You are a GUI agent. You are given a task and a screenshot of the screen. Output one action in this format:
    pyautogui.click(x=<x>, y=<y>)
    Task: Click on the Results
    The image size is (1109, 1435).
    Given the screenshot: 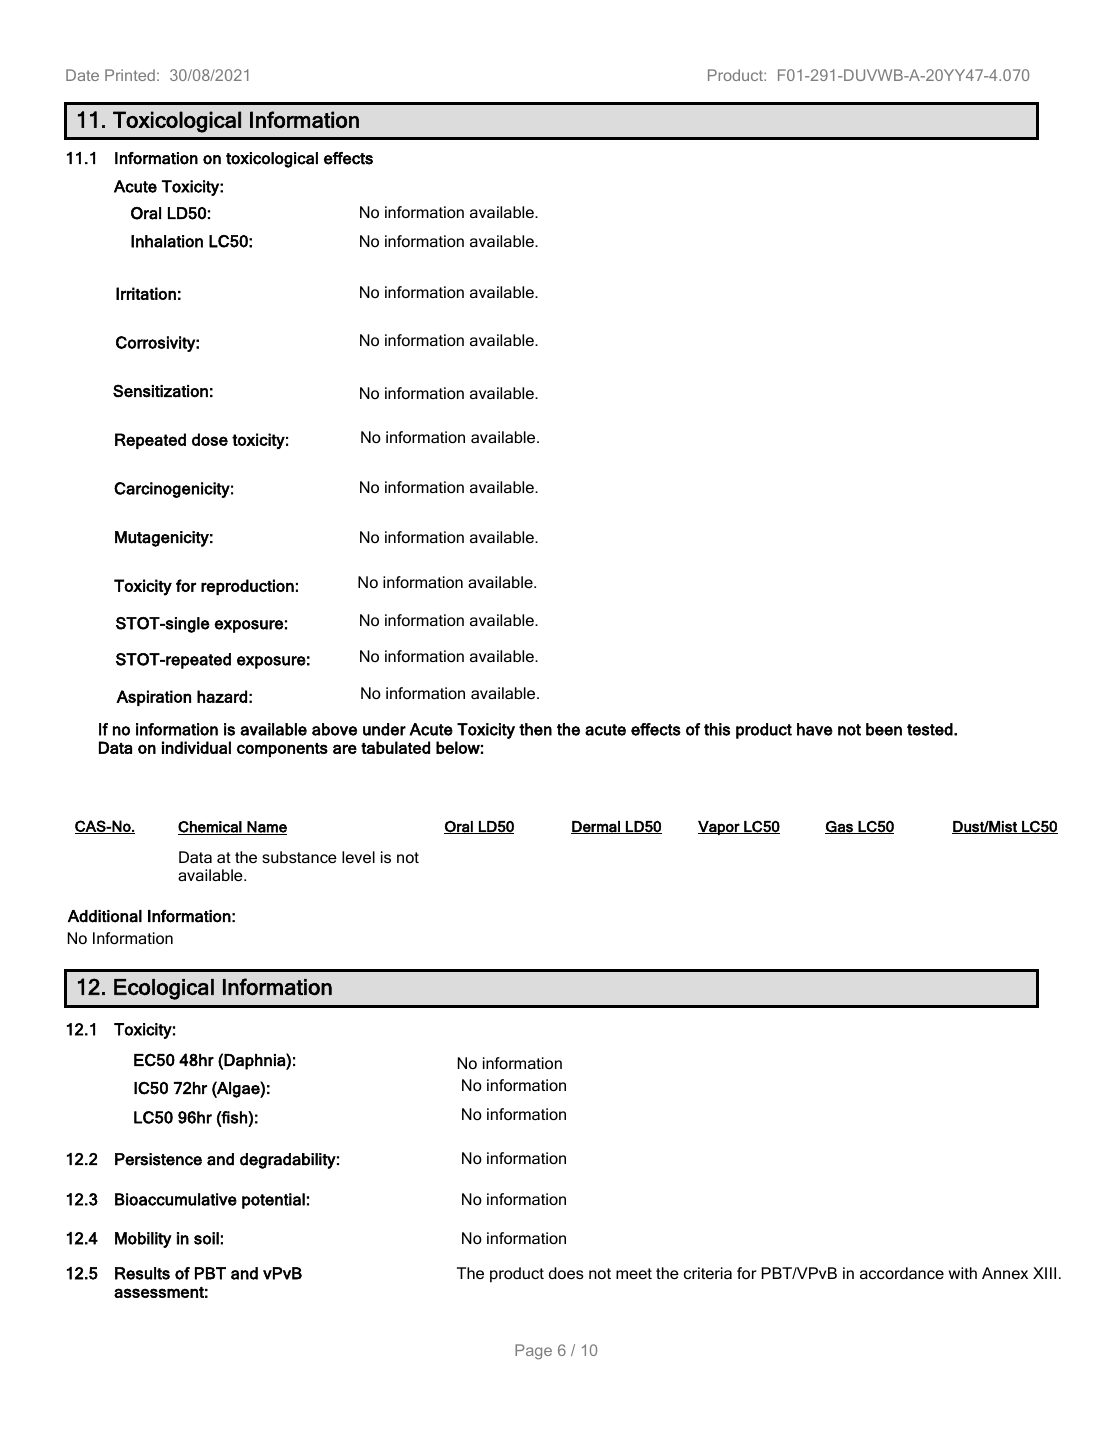 What is the action you would take?
    pyautogui.click(x=142, y=1273)
